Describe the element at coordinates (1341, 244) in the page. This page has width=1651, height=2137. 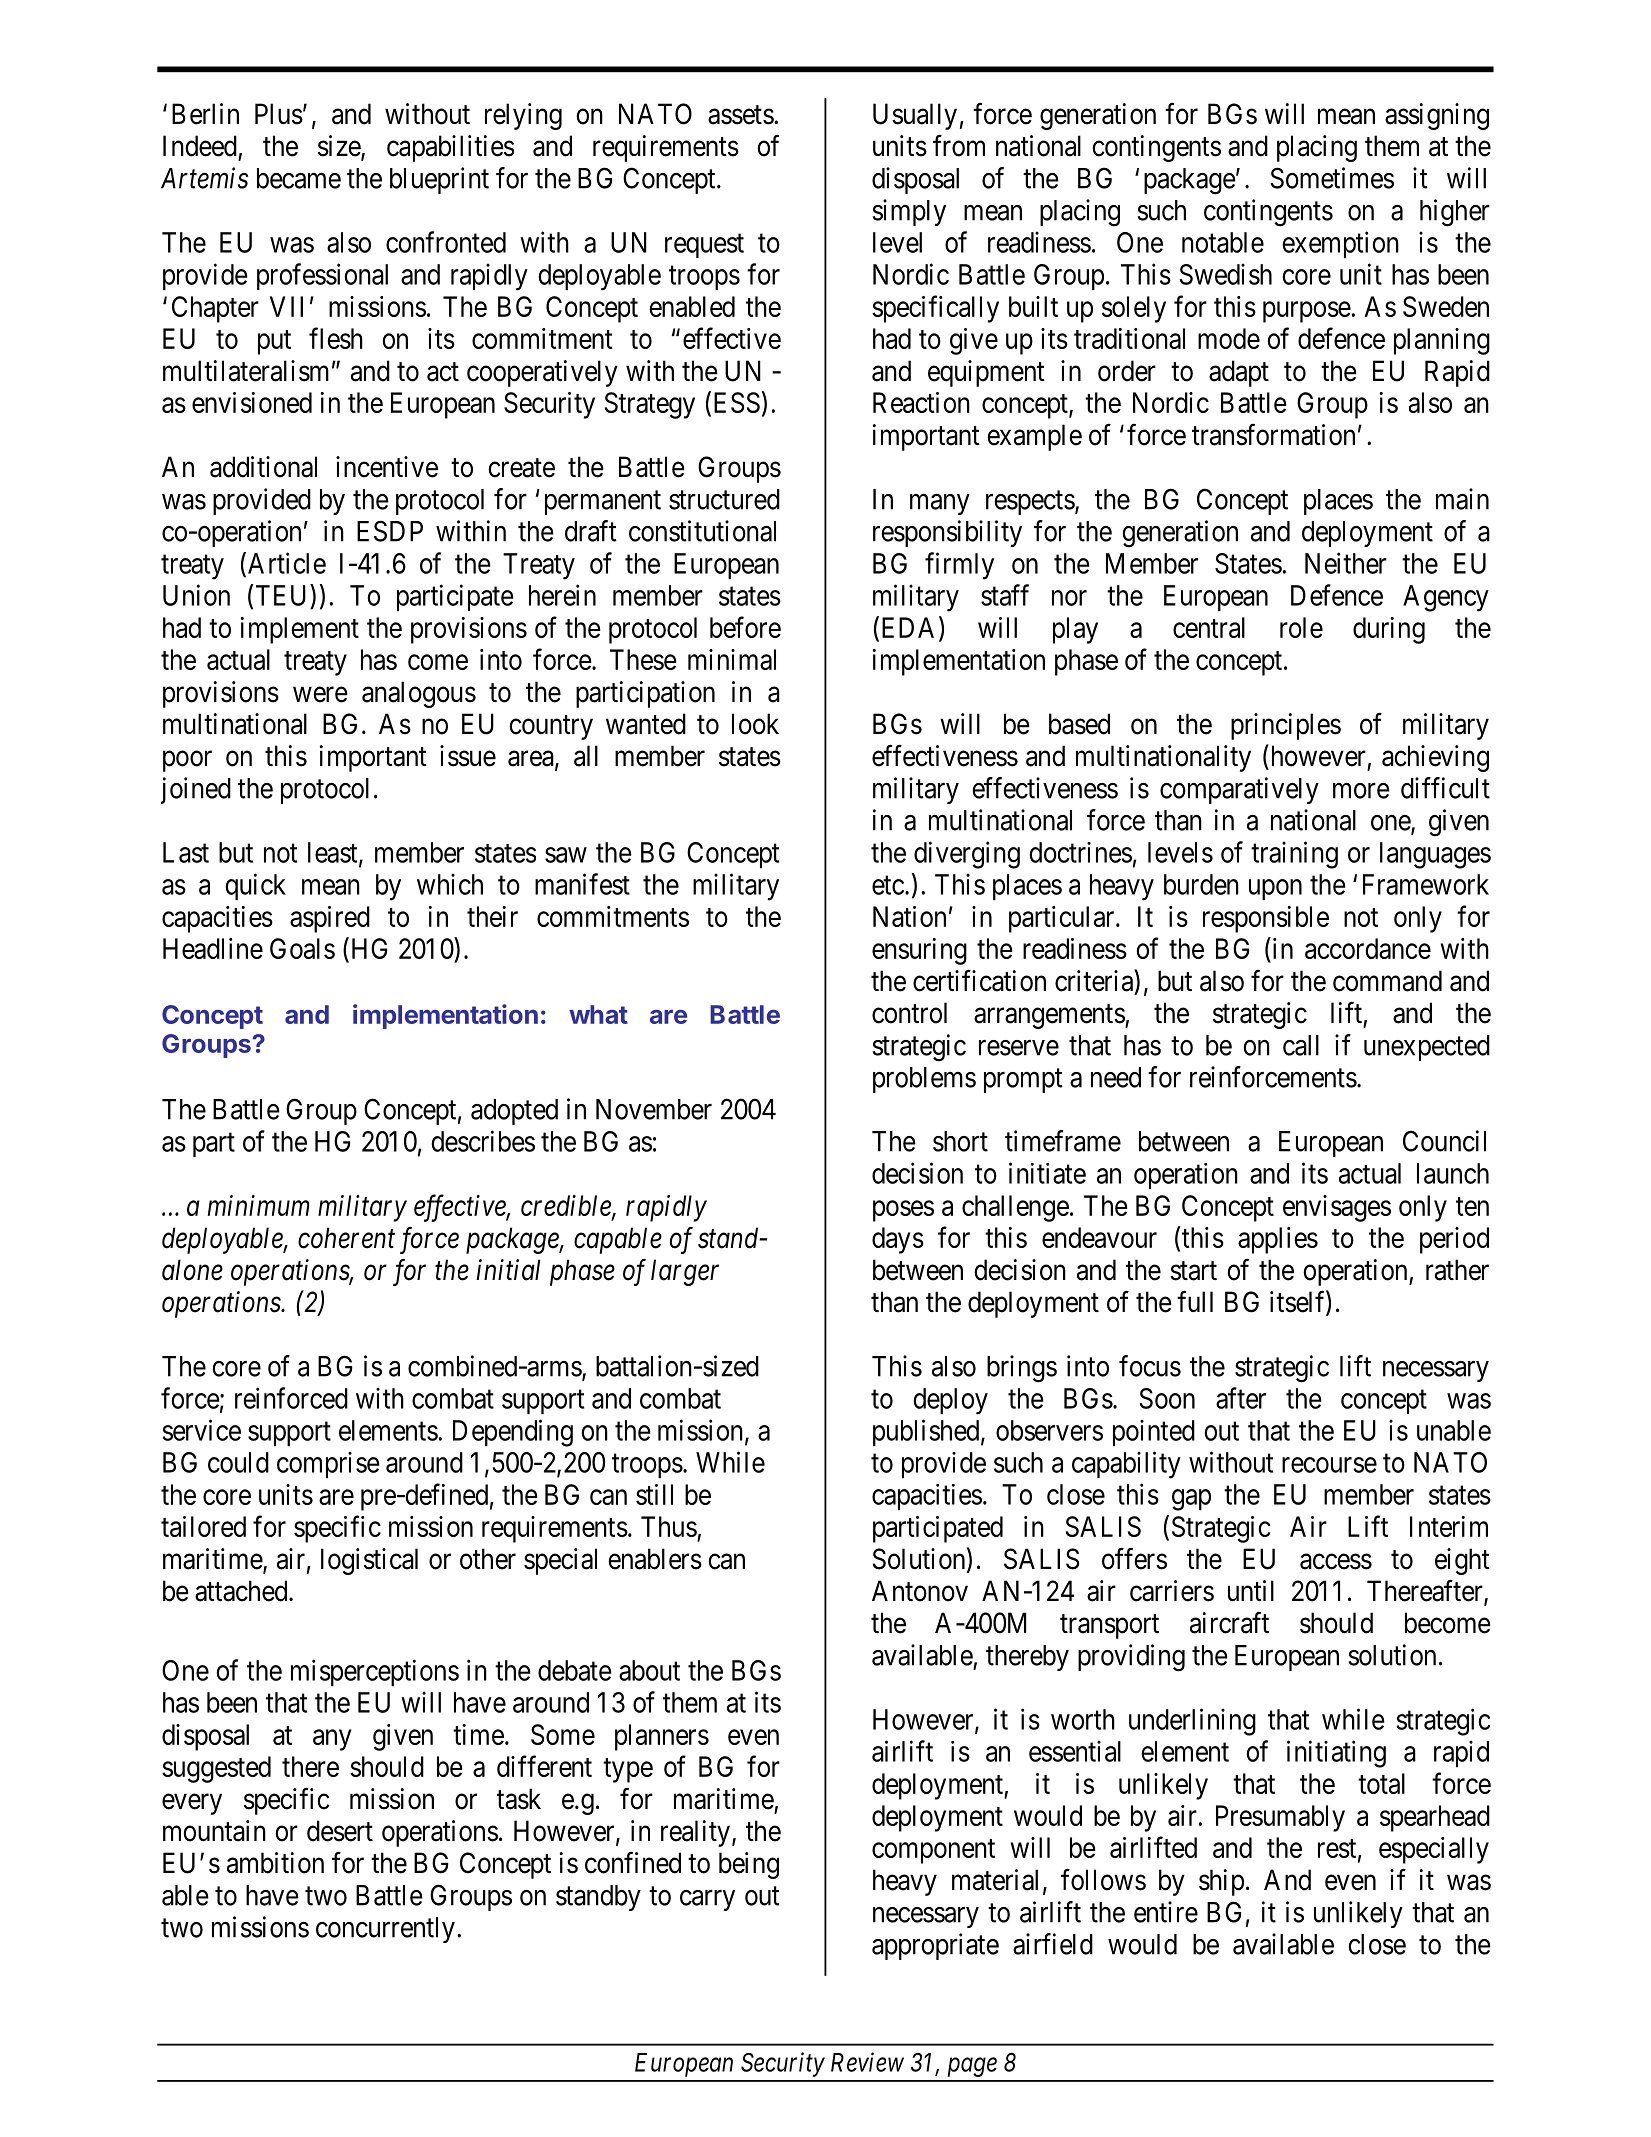
I see `exemption` at that location.
